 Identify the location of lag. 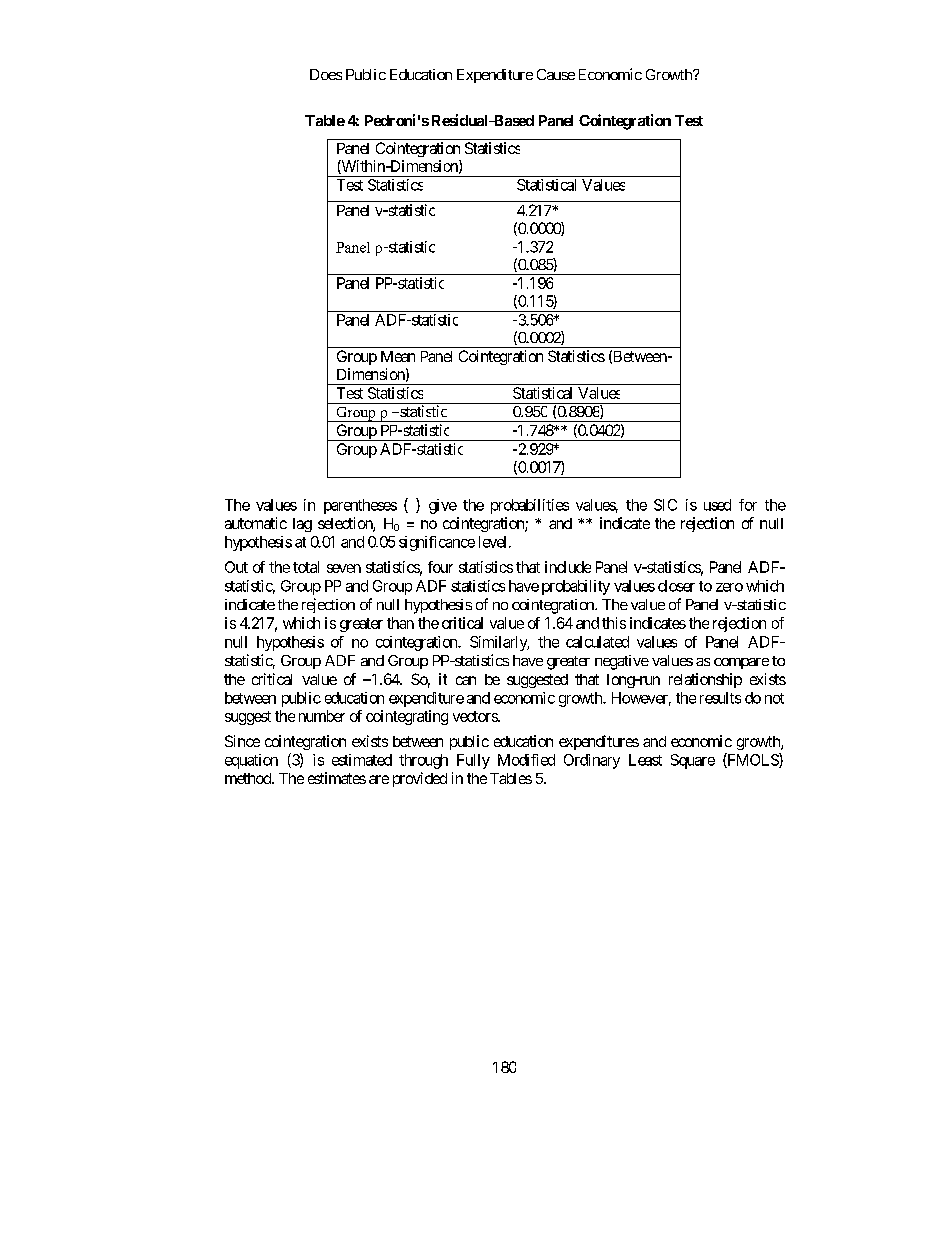
(302, 525).
